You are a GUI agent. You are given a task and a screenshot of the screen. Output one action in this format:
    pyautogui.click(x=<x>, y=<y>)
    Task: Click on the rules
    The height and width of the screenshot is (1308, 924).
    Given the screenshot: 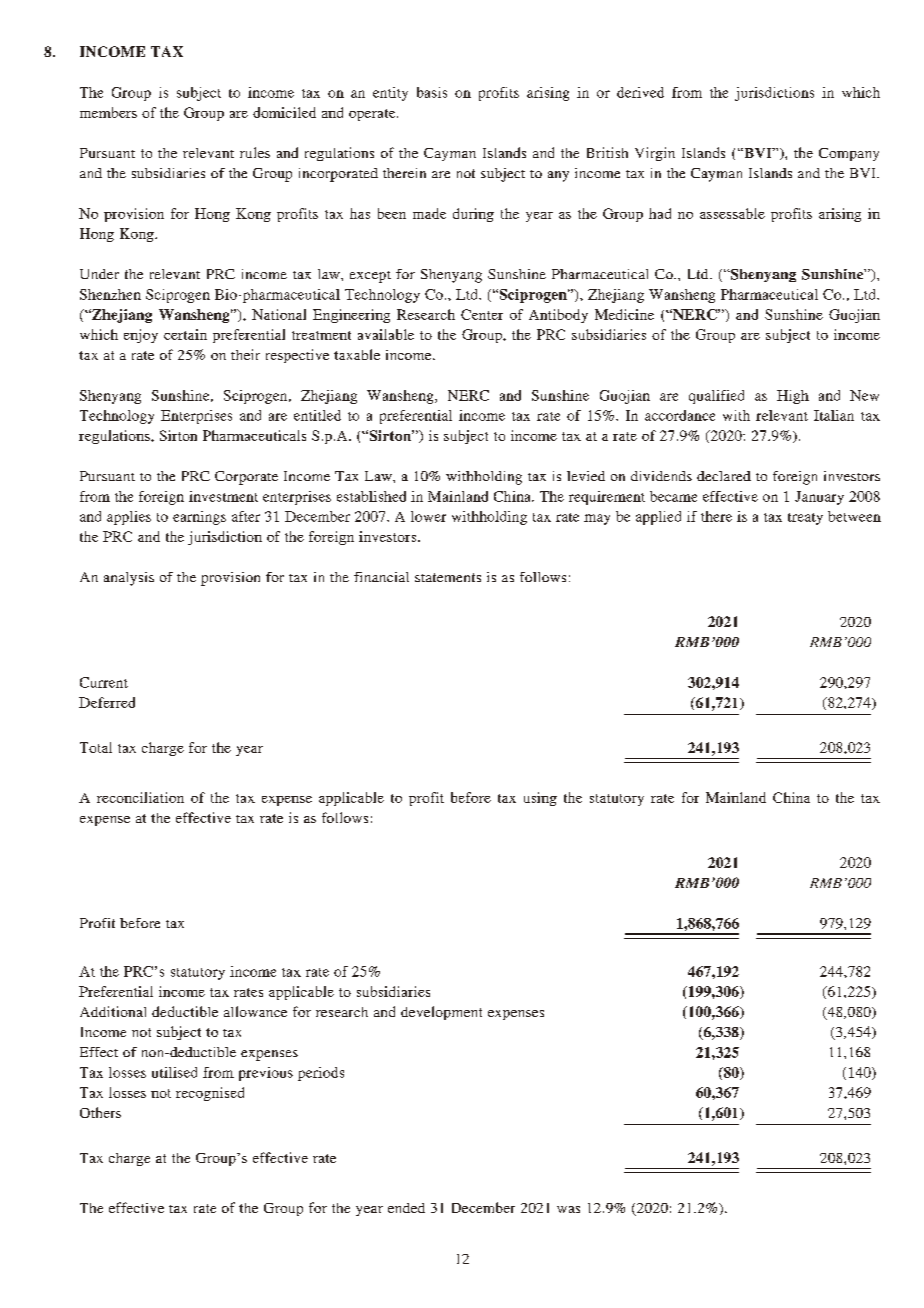 What is the action you would take?
    pyautogui.click(x=255, y=152)
